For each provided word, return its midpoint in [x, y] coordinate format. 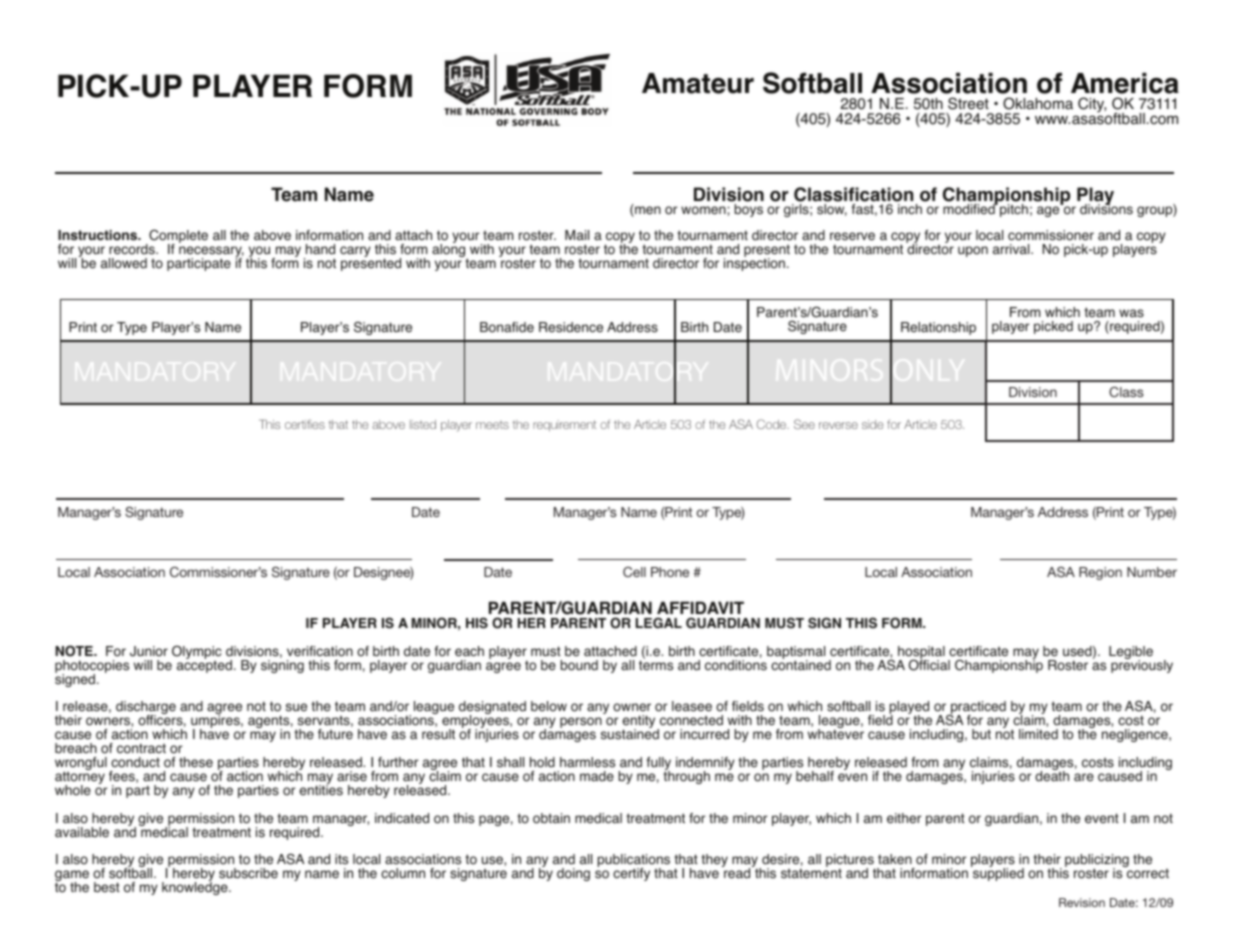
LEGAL [659, 623]
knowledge [196, 887]
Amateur [698, 83]
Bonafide [507, 327]
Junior [149, 651]
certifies [305, 424]
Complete [177, 237]
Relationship [938, 328]
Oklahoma [1038, 103]
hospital [921, 654]
